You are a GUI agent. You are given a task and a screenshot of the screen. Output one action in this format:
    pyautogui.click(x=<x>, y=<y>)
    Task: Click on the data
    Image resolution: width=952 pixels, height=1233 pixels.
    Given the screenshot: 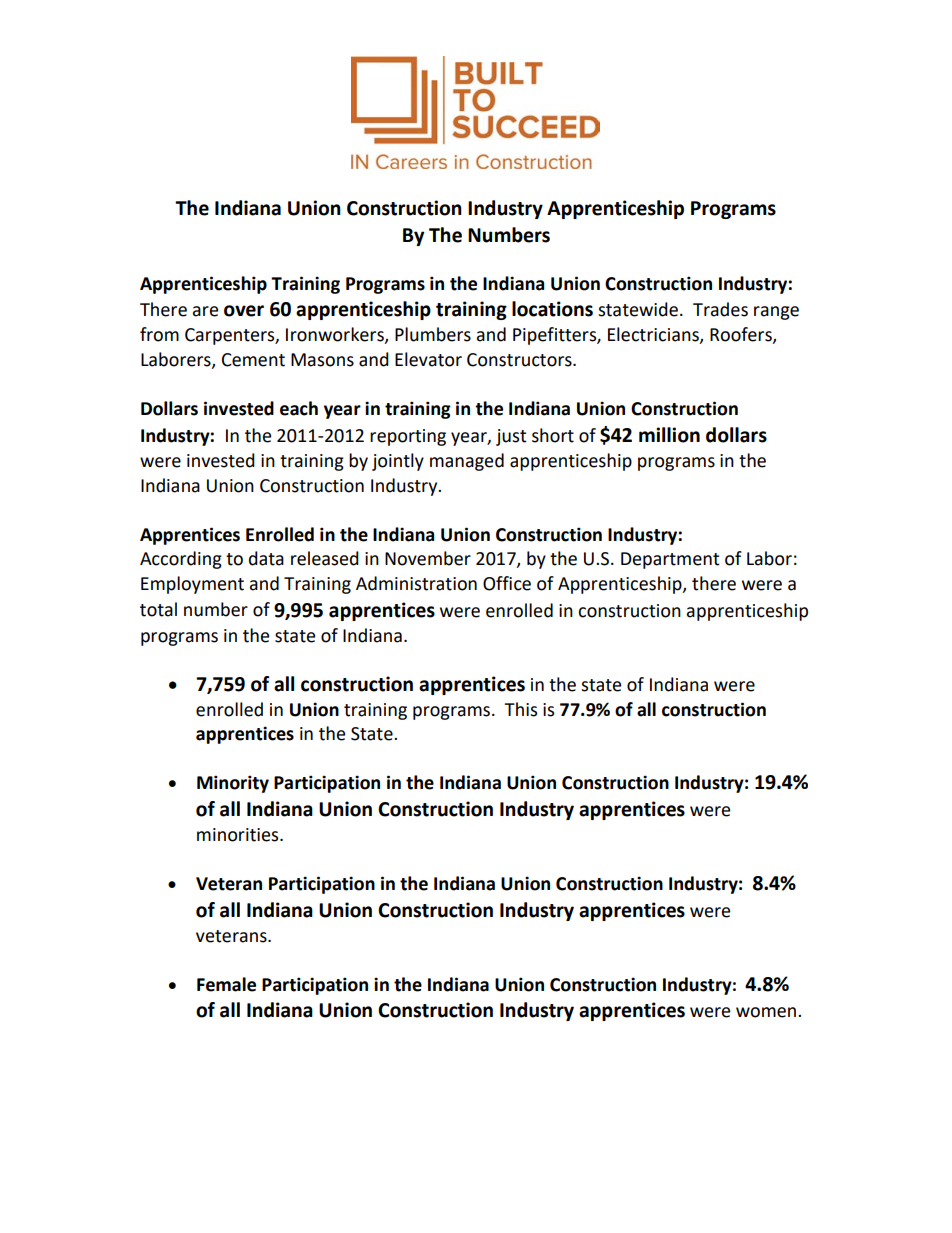 What is the action you would take?
    pyautogui.click(x=266, y=558)
